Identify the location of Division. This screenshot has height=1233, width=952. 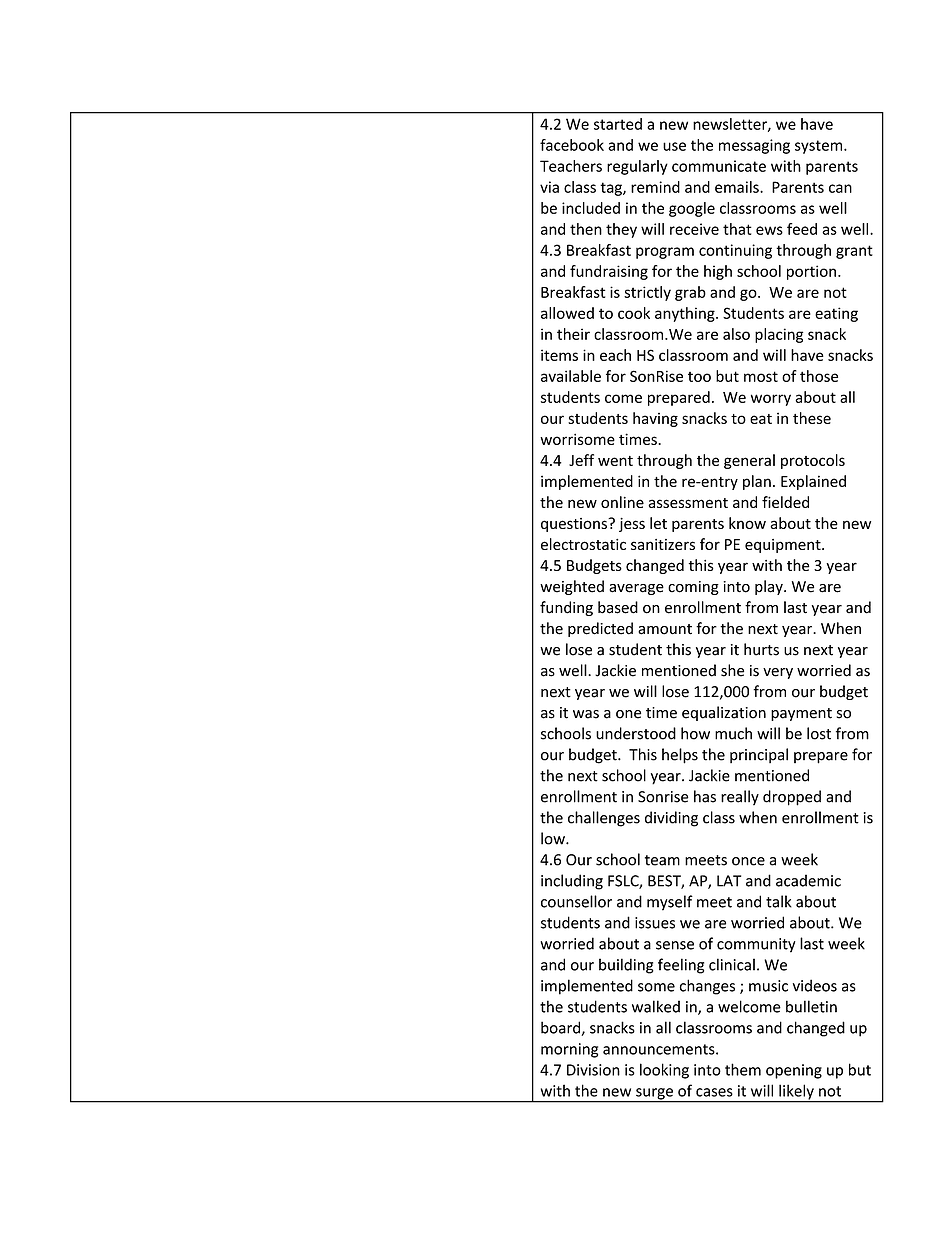
(593, 1070).
